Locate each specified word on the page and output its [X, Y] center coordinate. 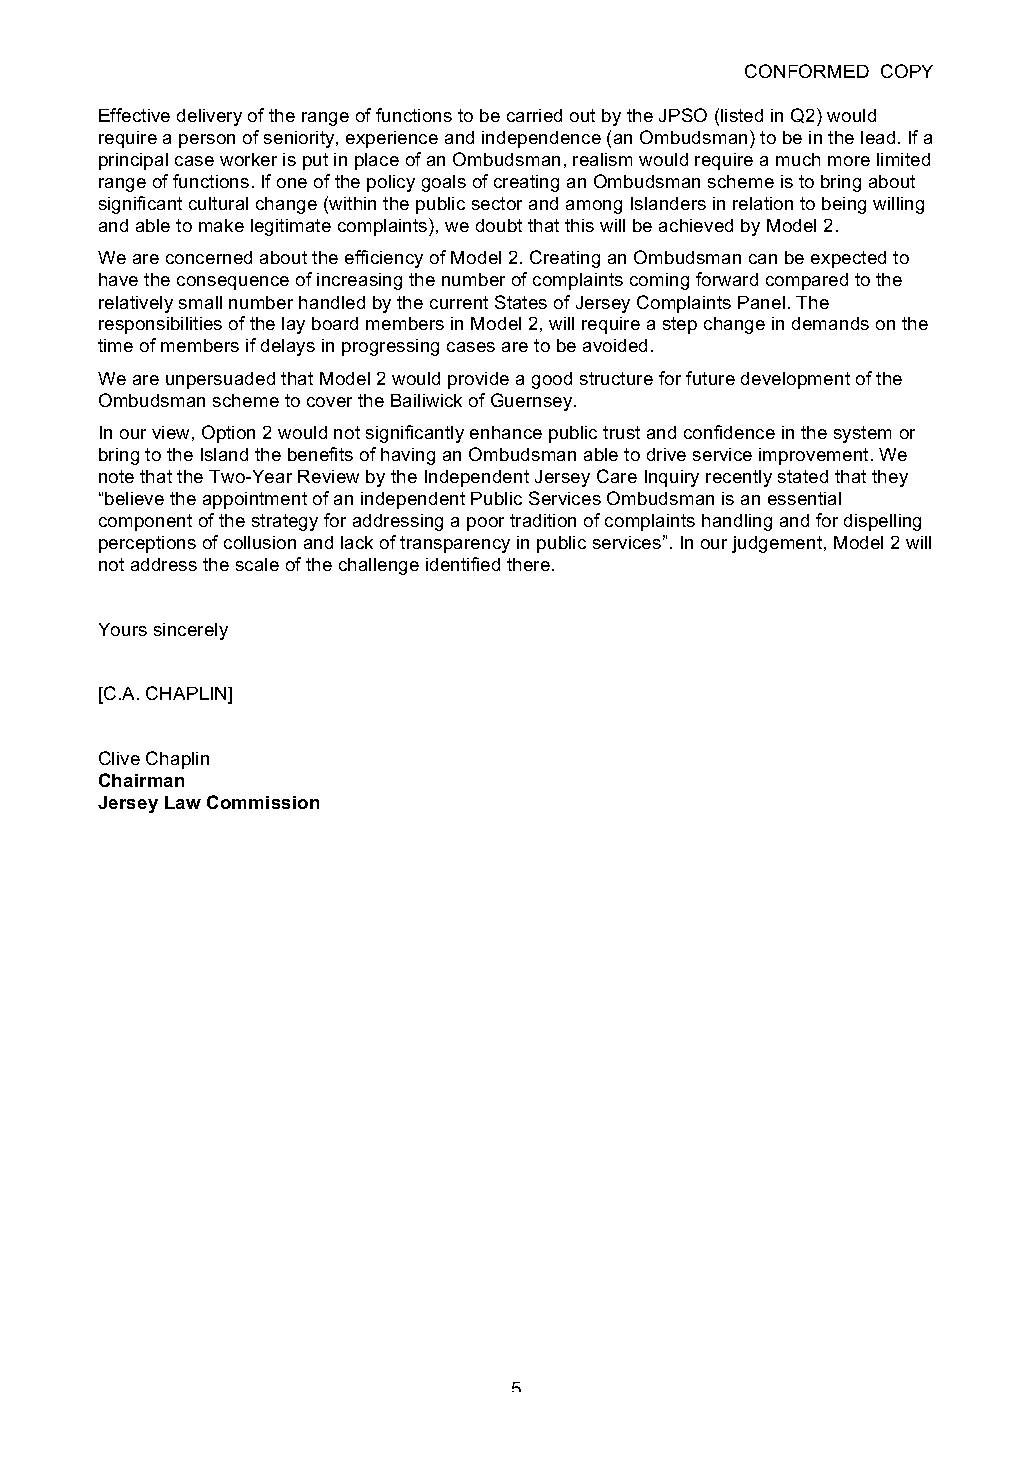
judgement [778, 544]
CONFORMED [807, 71]
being [844, 205]
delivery [209, 117]
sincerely [191, 631]
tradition [543, 520]
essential [804, 498]
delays [288, 347]
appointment [255, 500]
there [528, 564]
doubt [499, 225]
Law [183, 802]
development [795, 380]
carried [534, 115]
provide [478, 380]
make [221, 225]
